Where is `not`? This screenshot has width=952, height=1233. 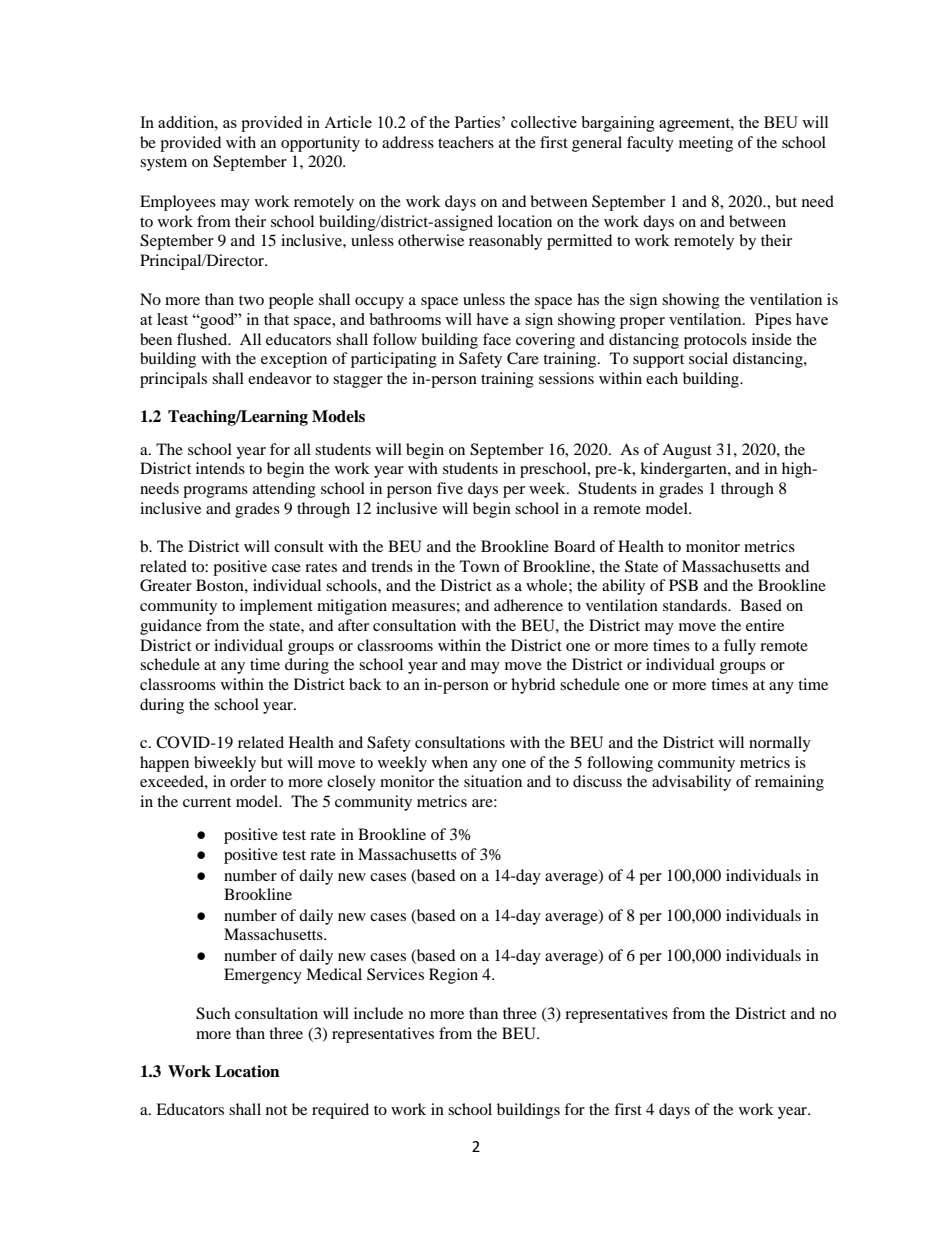
not is located at coordinates (276, 1110).
